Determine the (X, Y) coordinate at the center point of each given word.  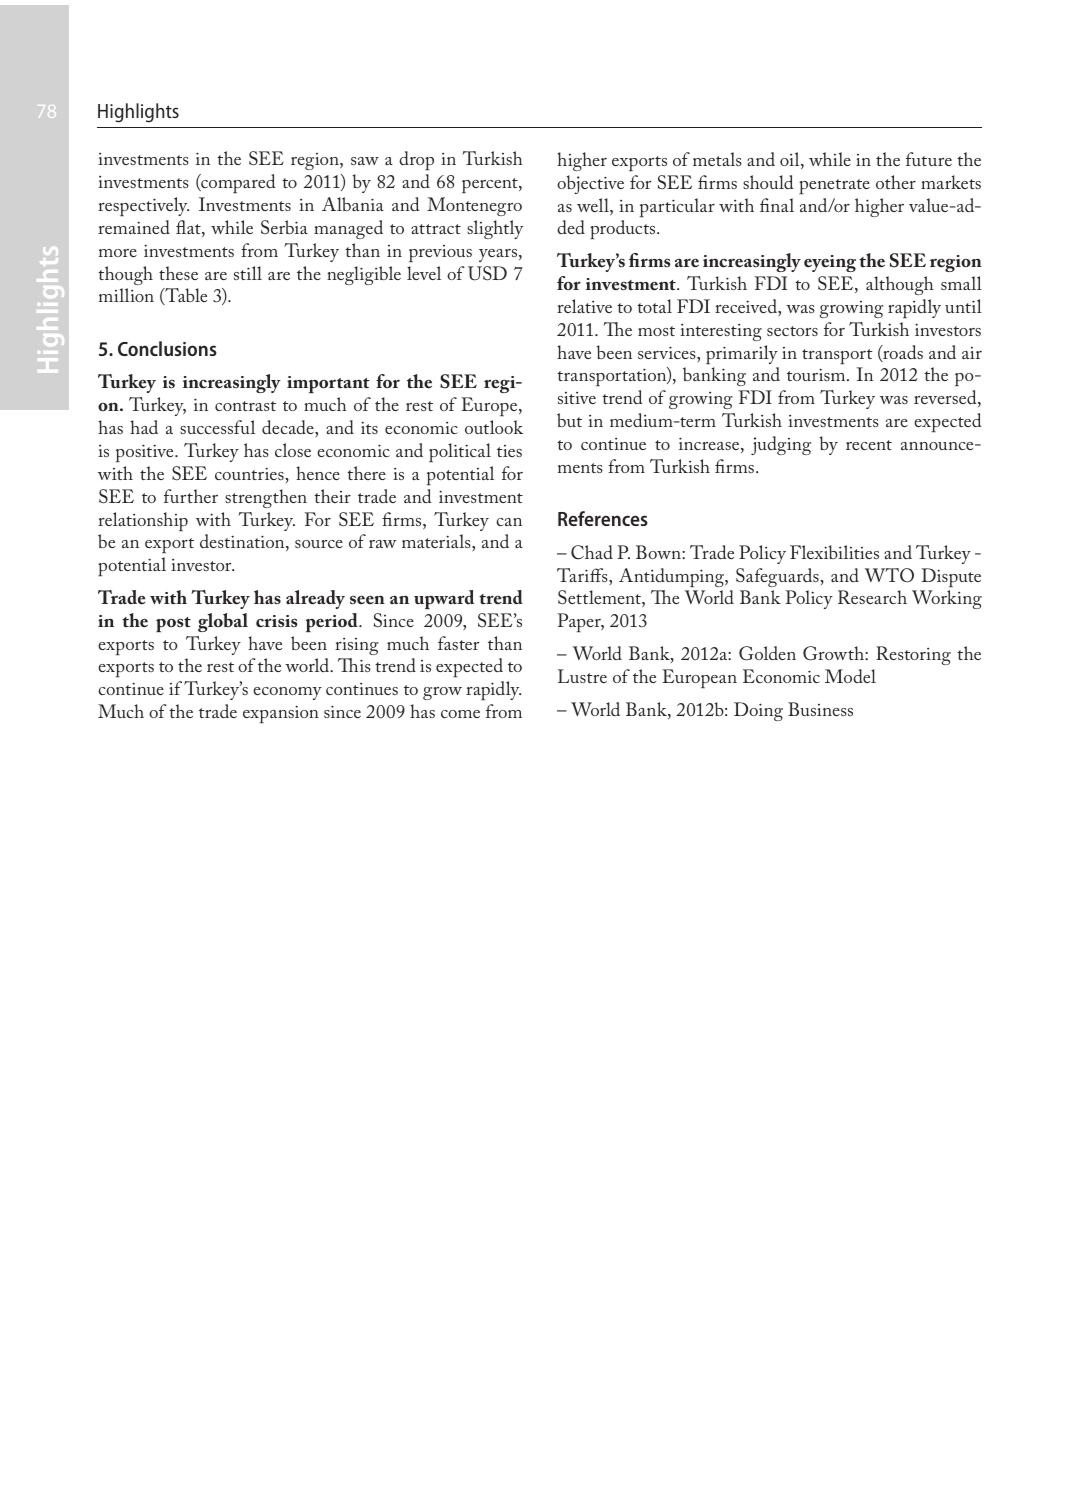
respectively (143, 206)
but (569, 420)
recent (869, 445)
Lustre (582, 676)
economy (287, 693)
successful (217, 427)
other (896, 182)
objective (590, 184)
